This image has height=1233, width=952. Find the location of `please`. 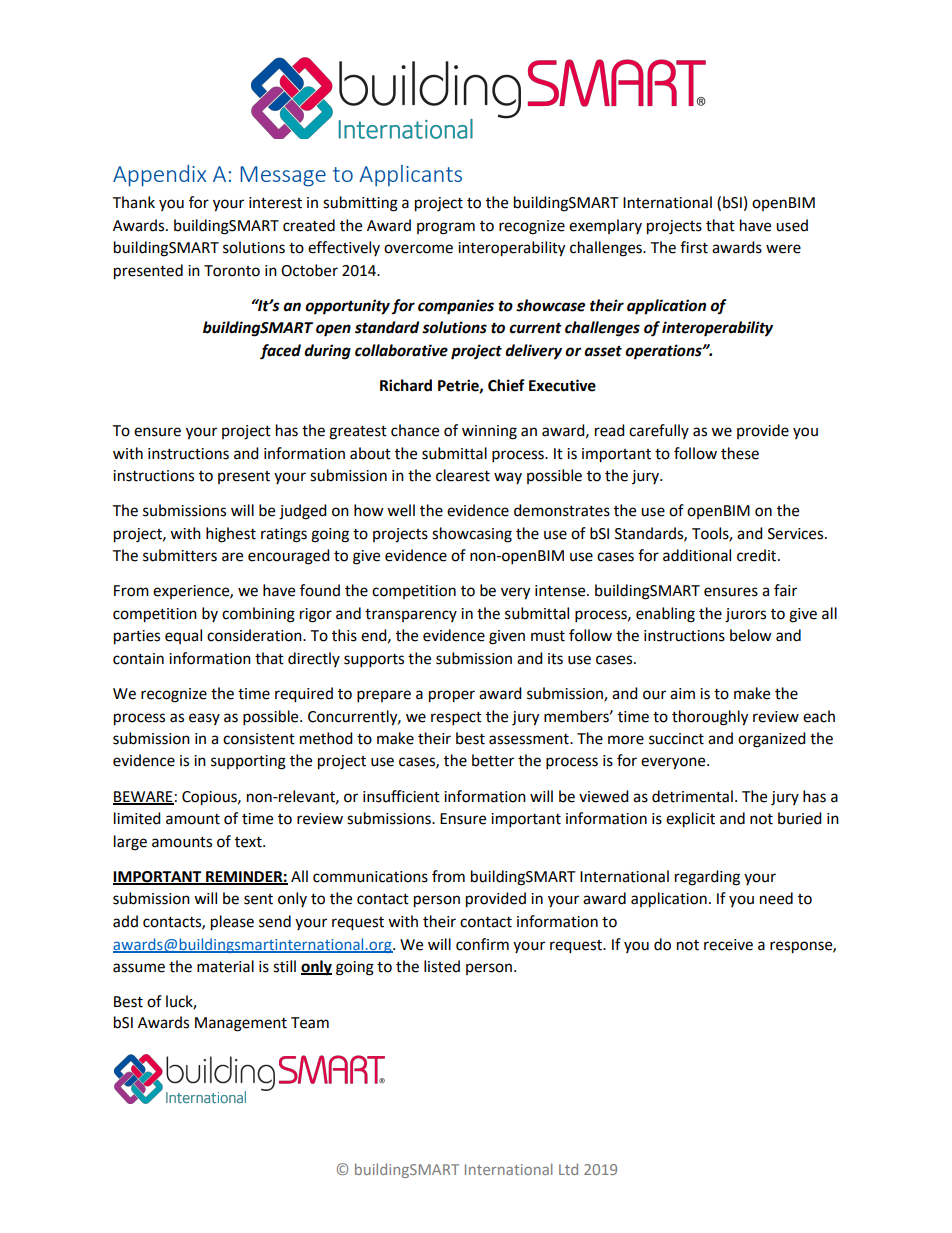

please is located at coordinates (232, 923).
